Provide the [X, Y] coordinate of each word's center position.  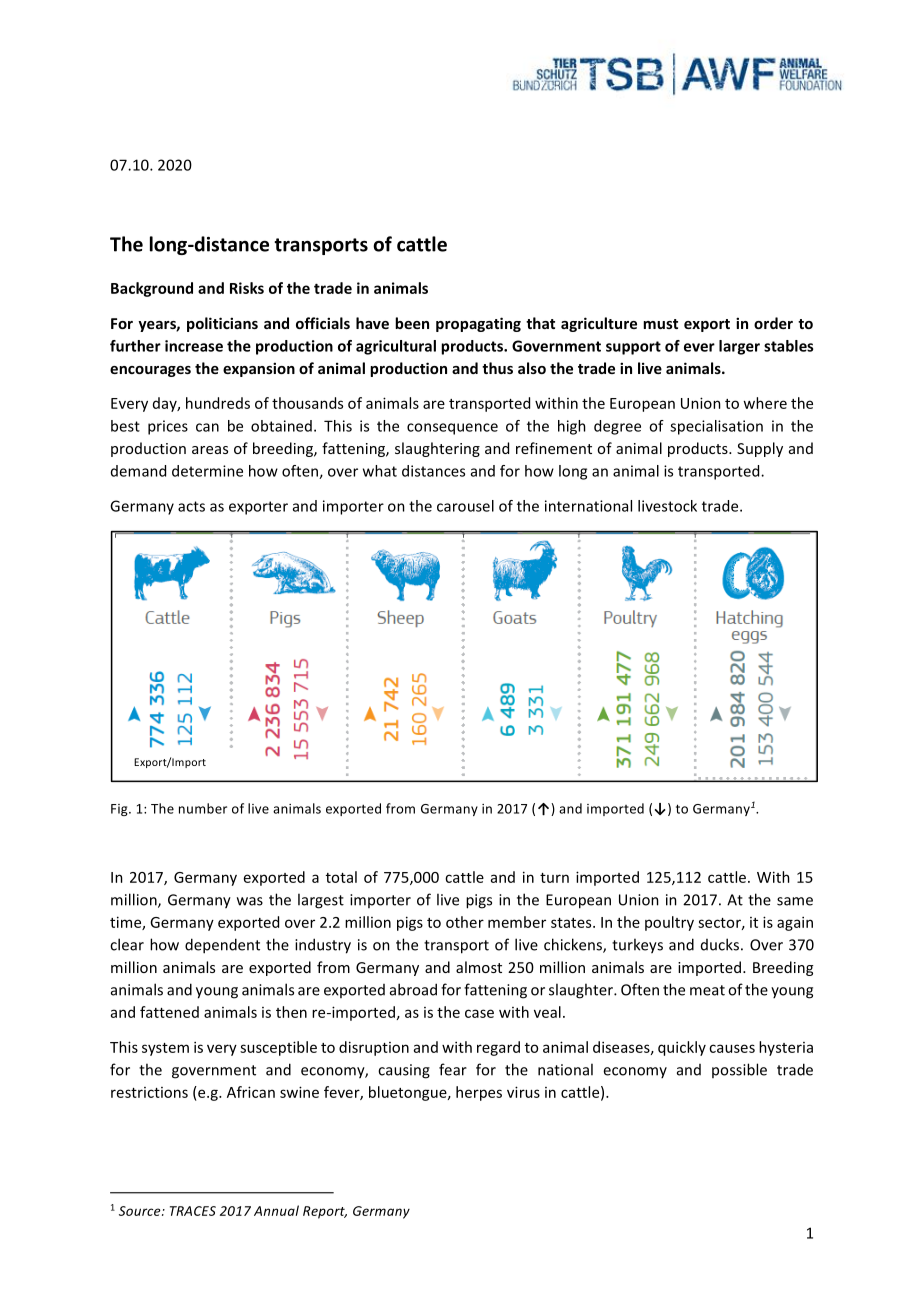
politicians [222, 324]
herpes [479, 1093]
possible [739, 1070]
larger [739, 347]
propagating [478, 324]
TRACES [193, 1211]
